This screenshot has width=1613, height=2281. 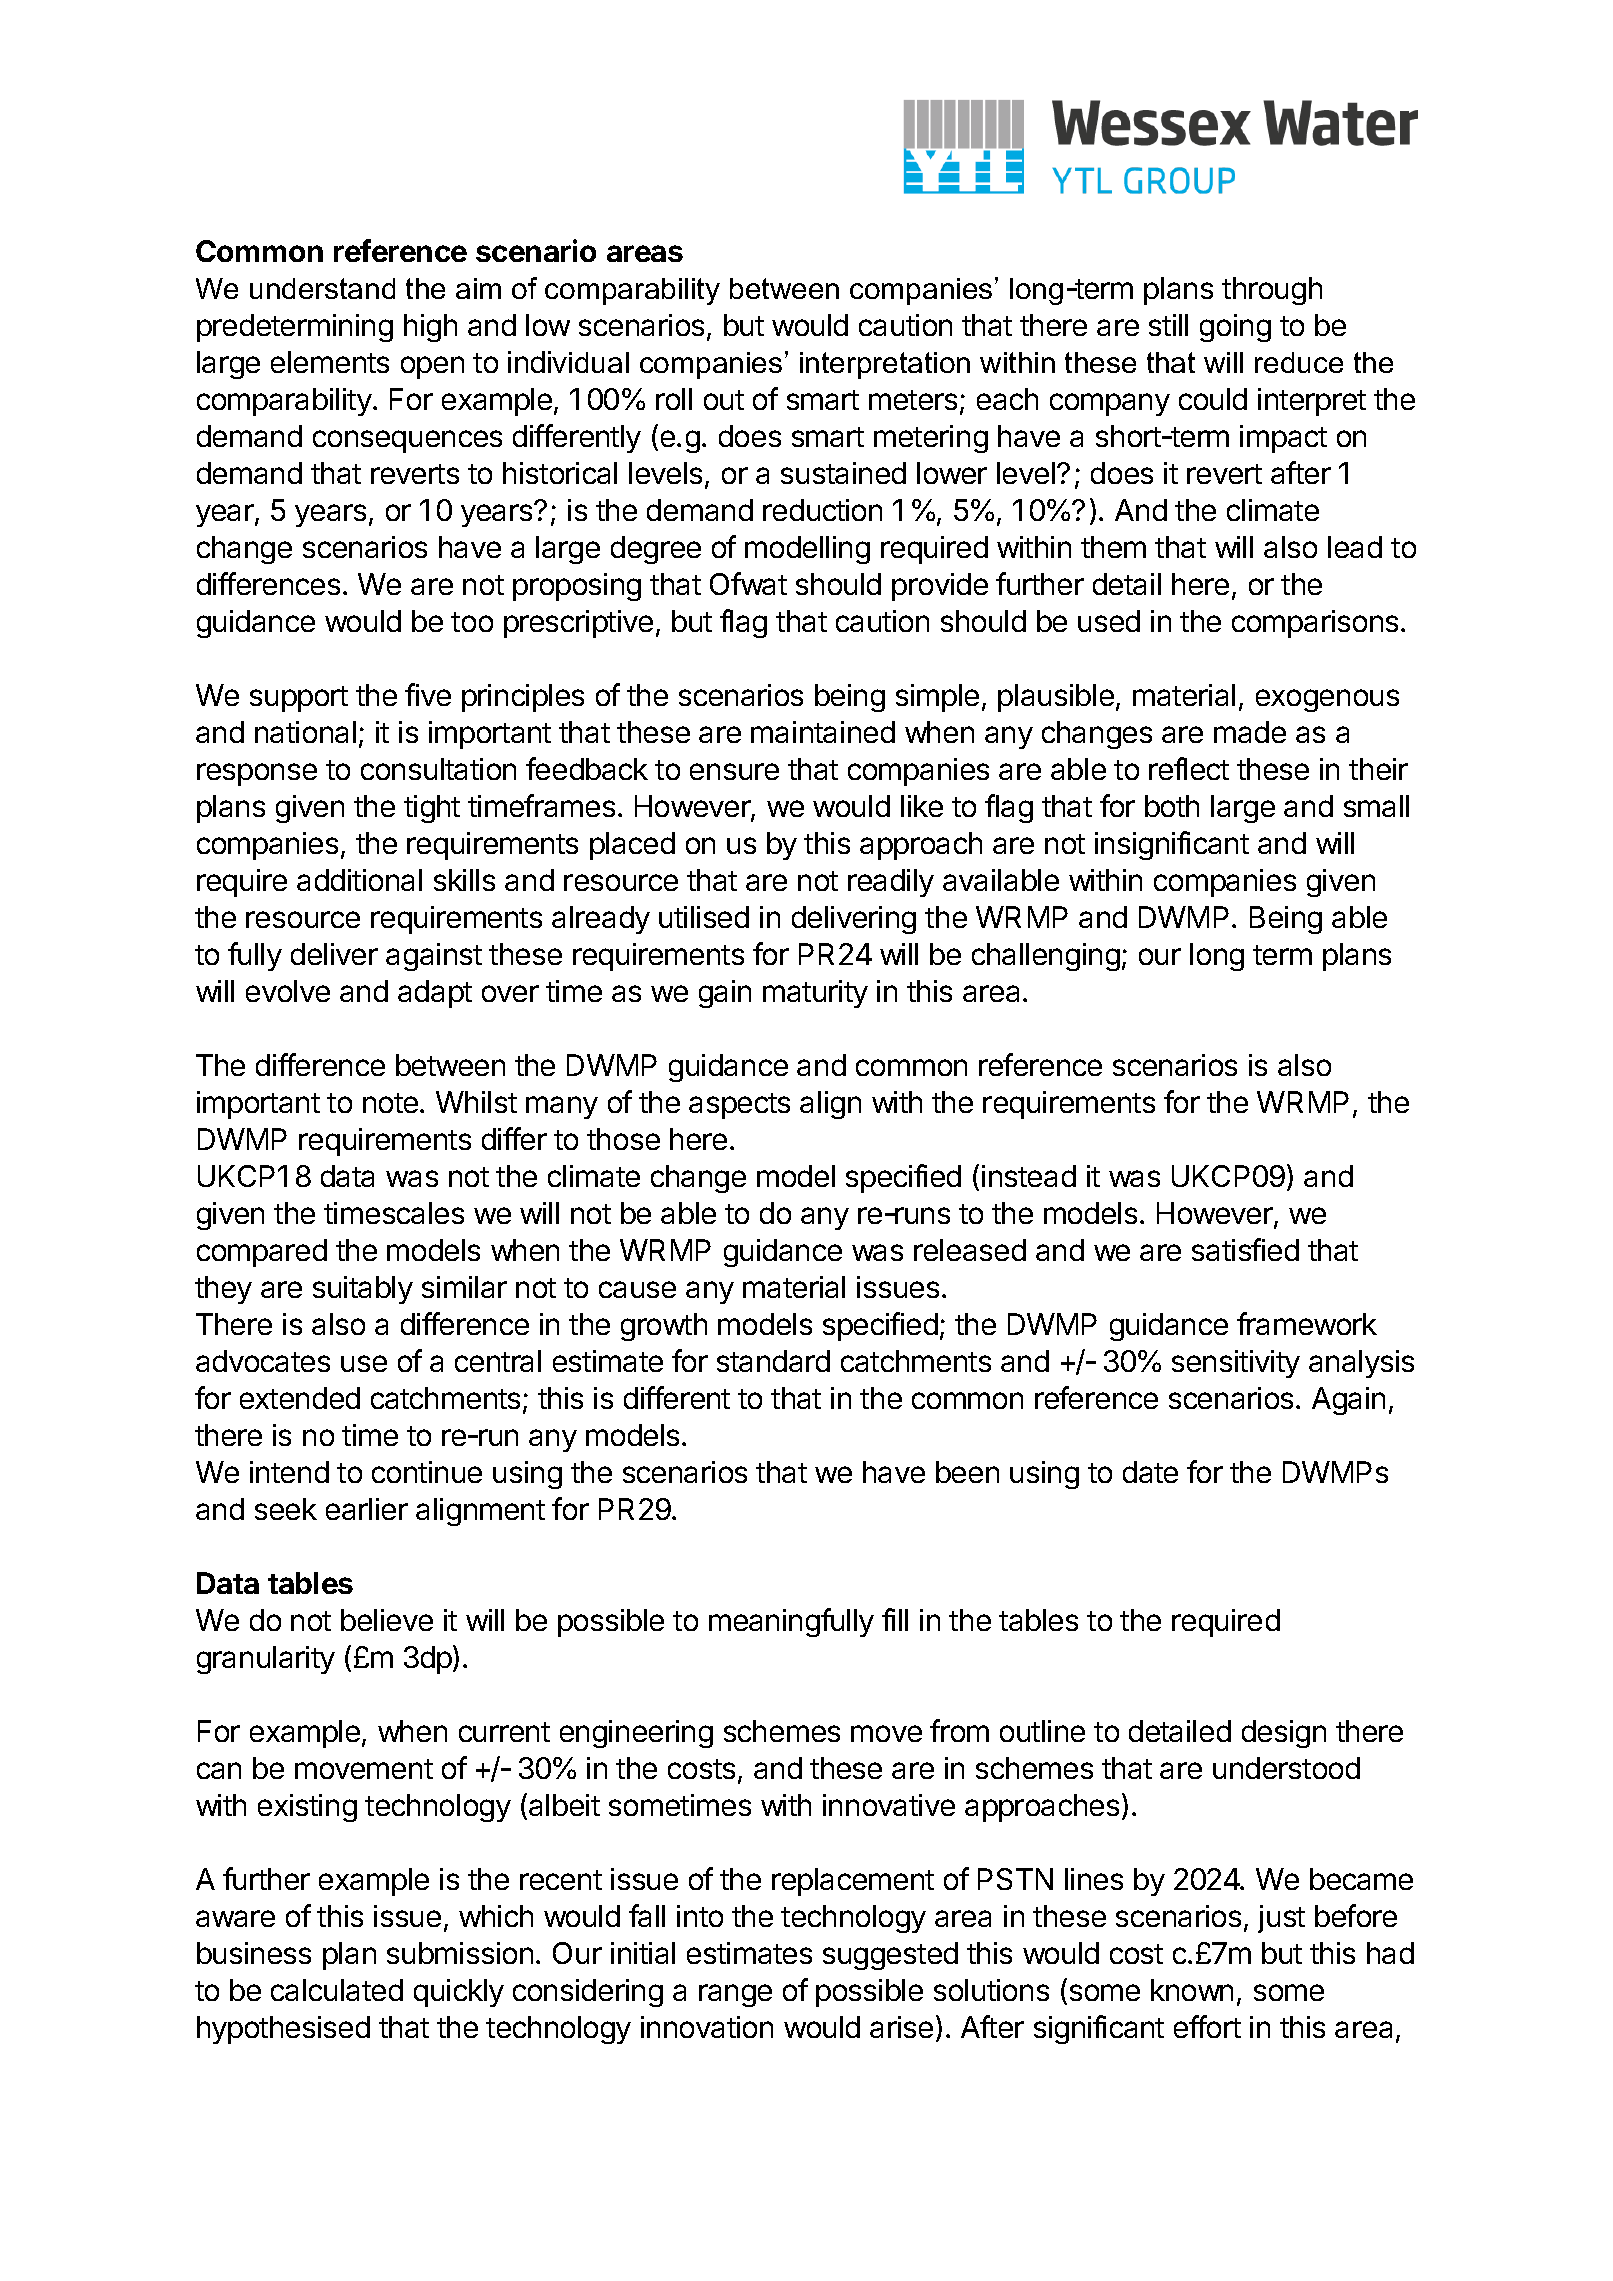 What do you see at coordinates (735, 1995) in the screenshot?
I see `range` at bounding box center [735, 1995].
